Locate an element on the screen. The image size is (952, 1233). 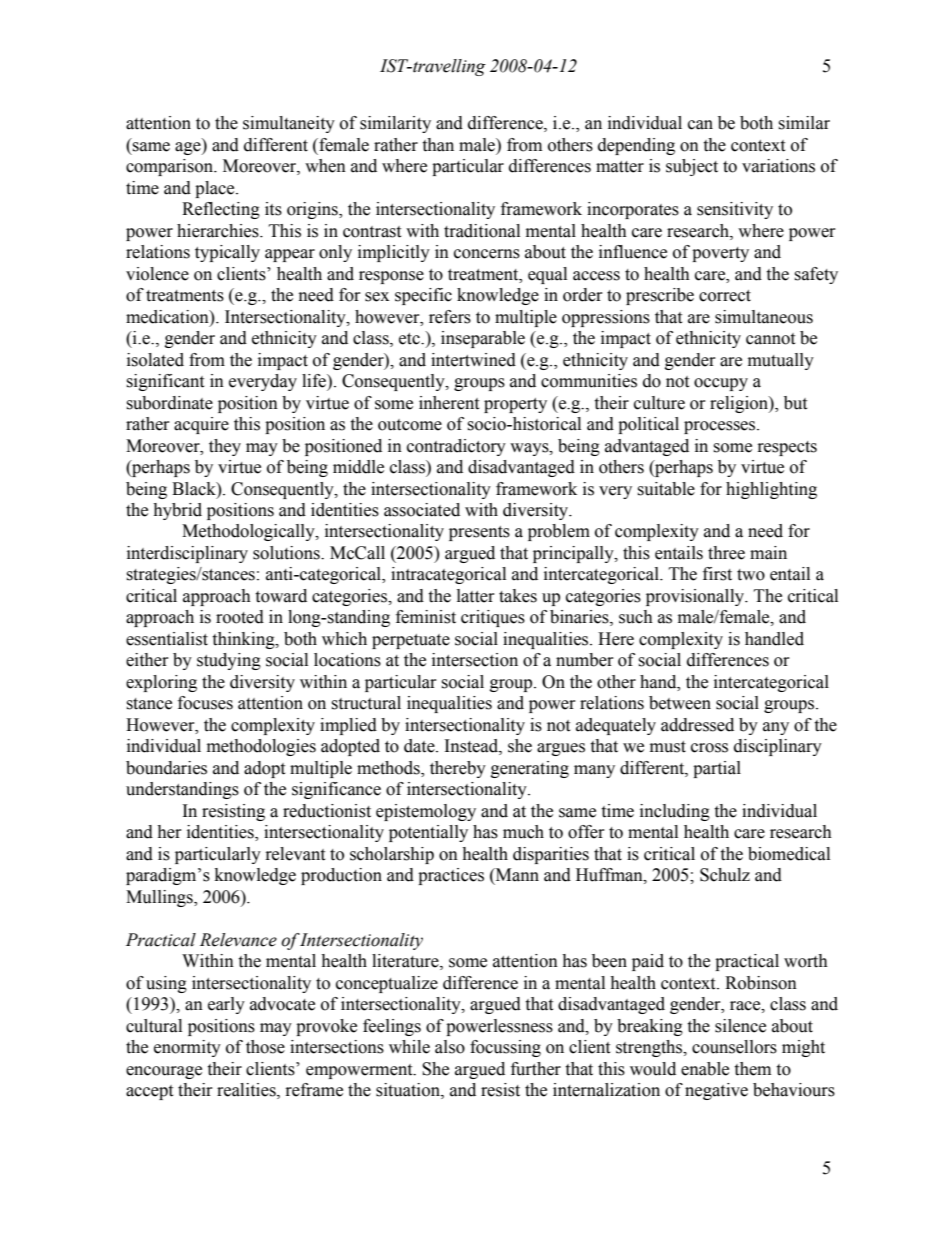
relevant is located at coordinates (295, 854).
